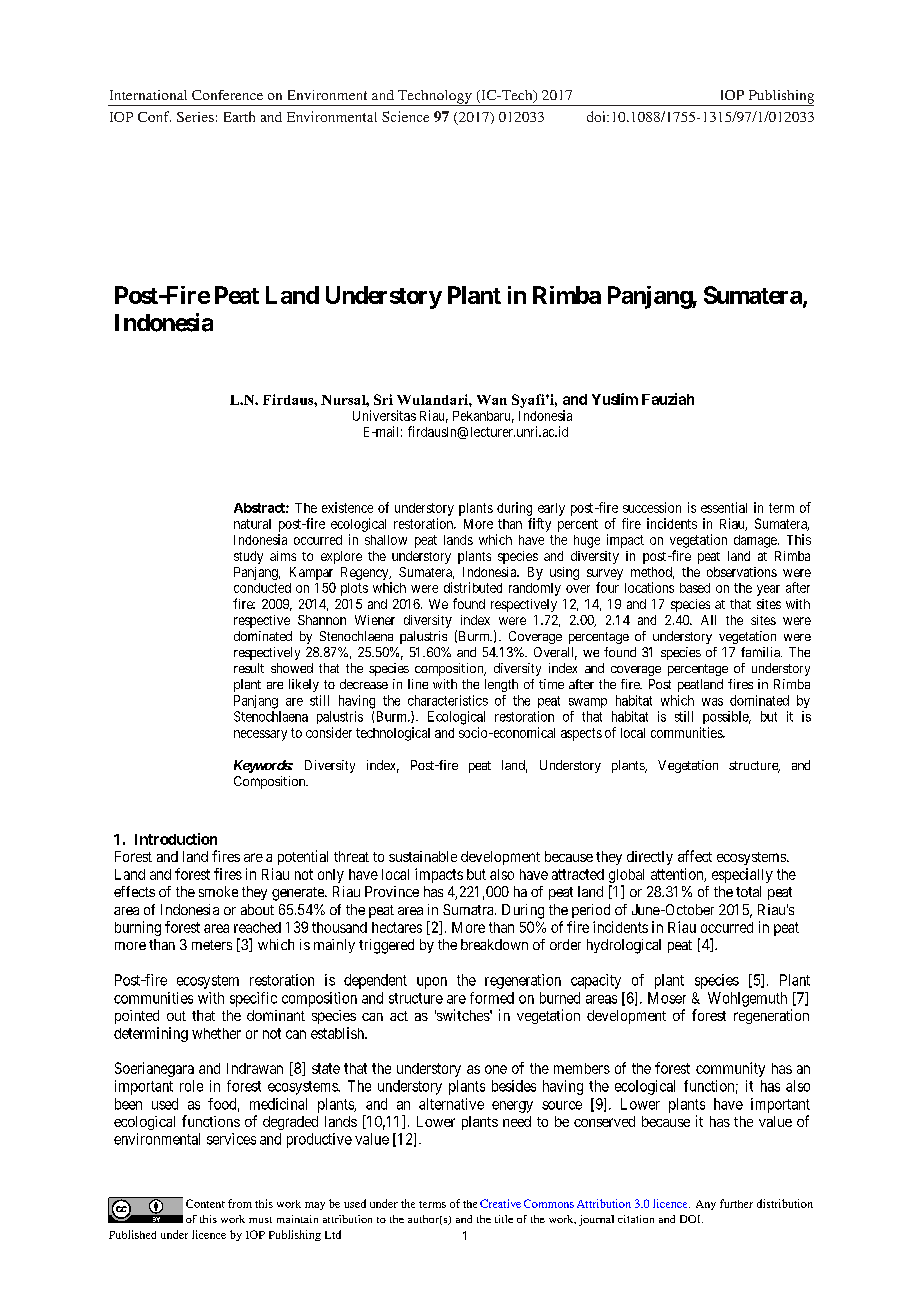 The image size is (924, 1307). I want to click on was, so click(712, 702).
